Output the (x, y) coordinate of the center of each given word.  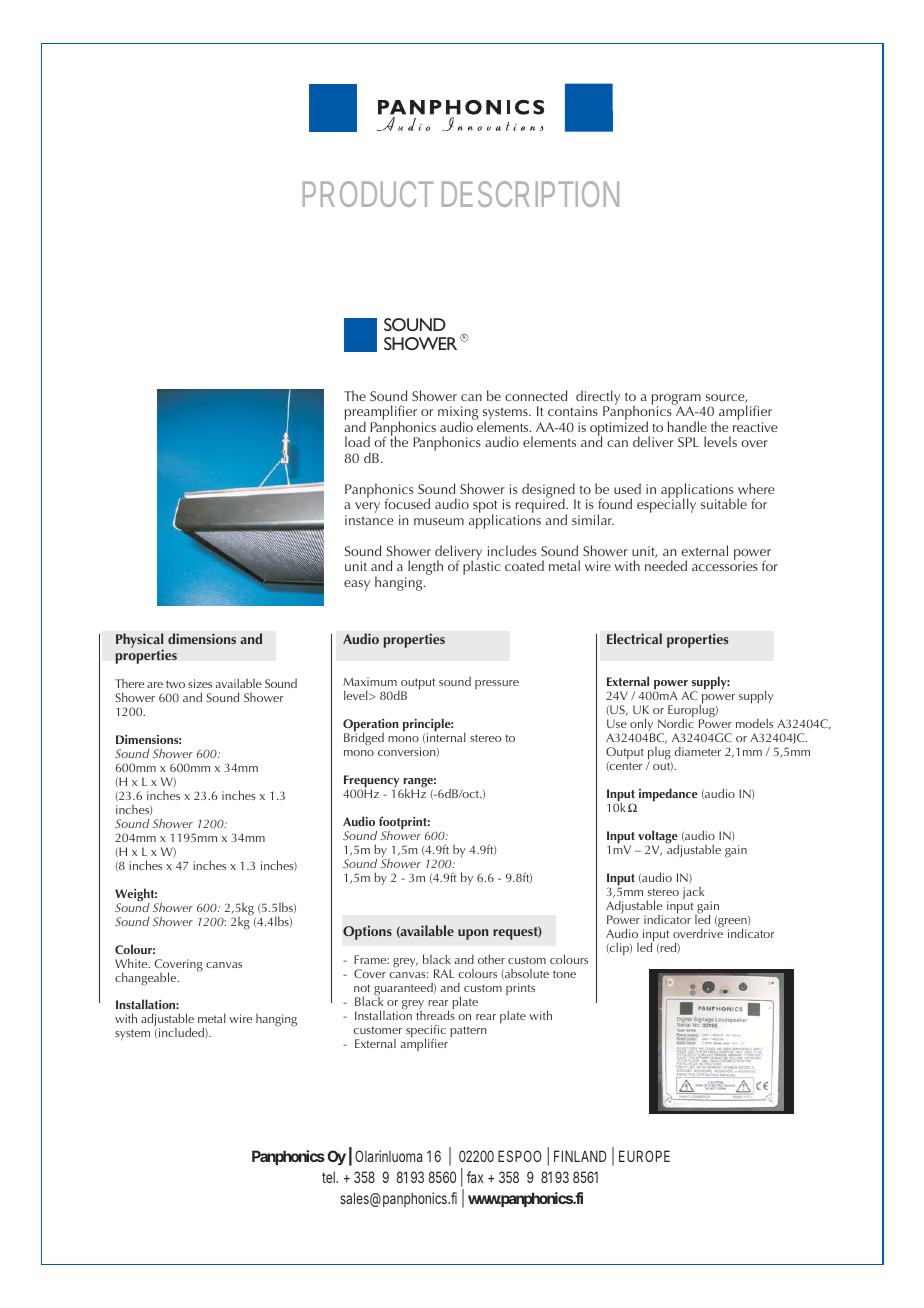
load (357, 441)
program (676, 400)
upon (473, 934)
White (132, 963)
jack (693, 893)
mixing (458, 414)
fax (475, 1177)
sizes (200, 683)
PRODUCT (368, 194)
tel (330, 1177)
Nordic (676, 723)
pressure (497, 684)
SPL (688, 442)
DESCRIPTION (530, 194)
